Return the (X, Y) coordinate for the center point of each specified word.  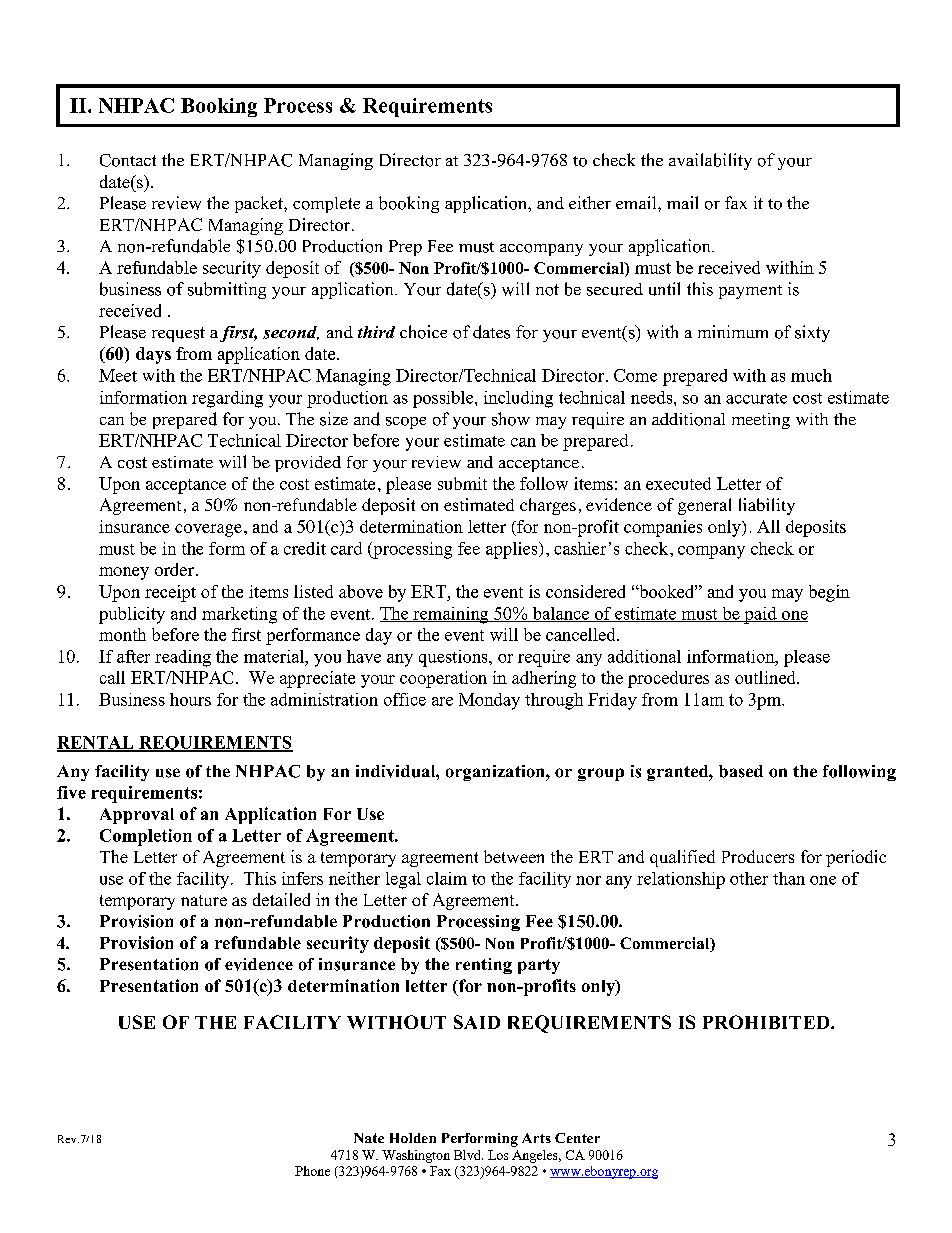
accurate (756, 398)
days (153, 355)
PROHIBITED (767, 1022)
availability (710, 161)
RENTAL (96, 743)
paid (760, 615)
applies (513, 550)
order (174, 569)
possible (444, 399)
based (741, 771)
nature (204, 900)
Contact (128, 160)
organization (496, 773)
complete (326, 205)
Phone (312, 1171)
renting (484, 966)
